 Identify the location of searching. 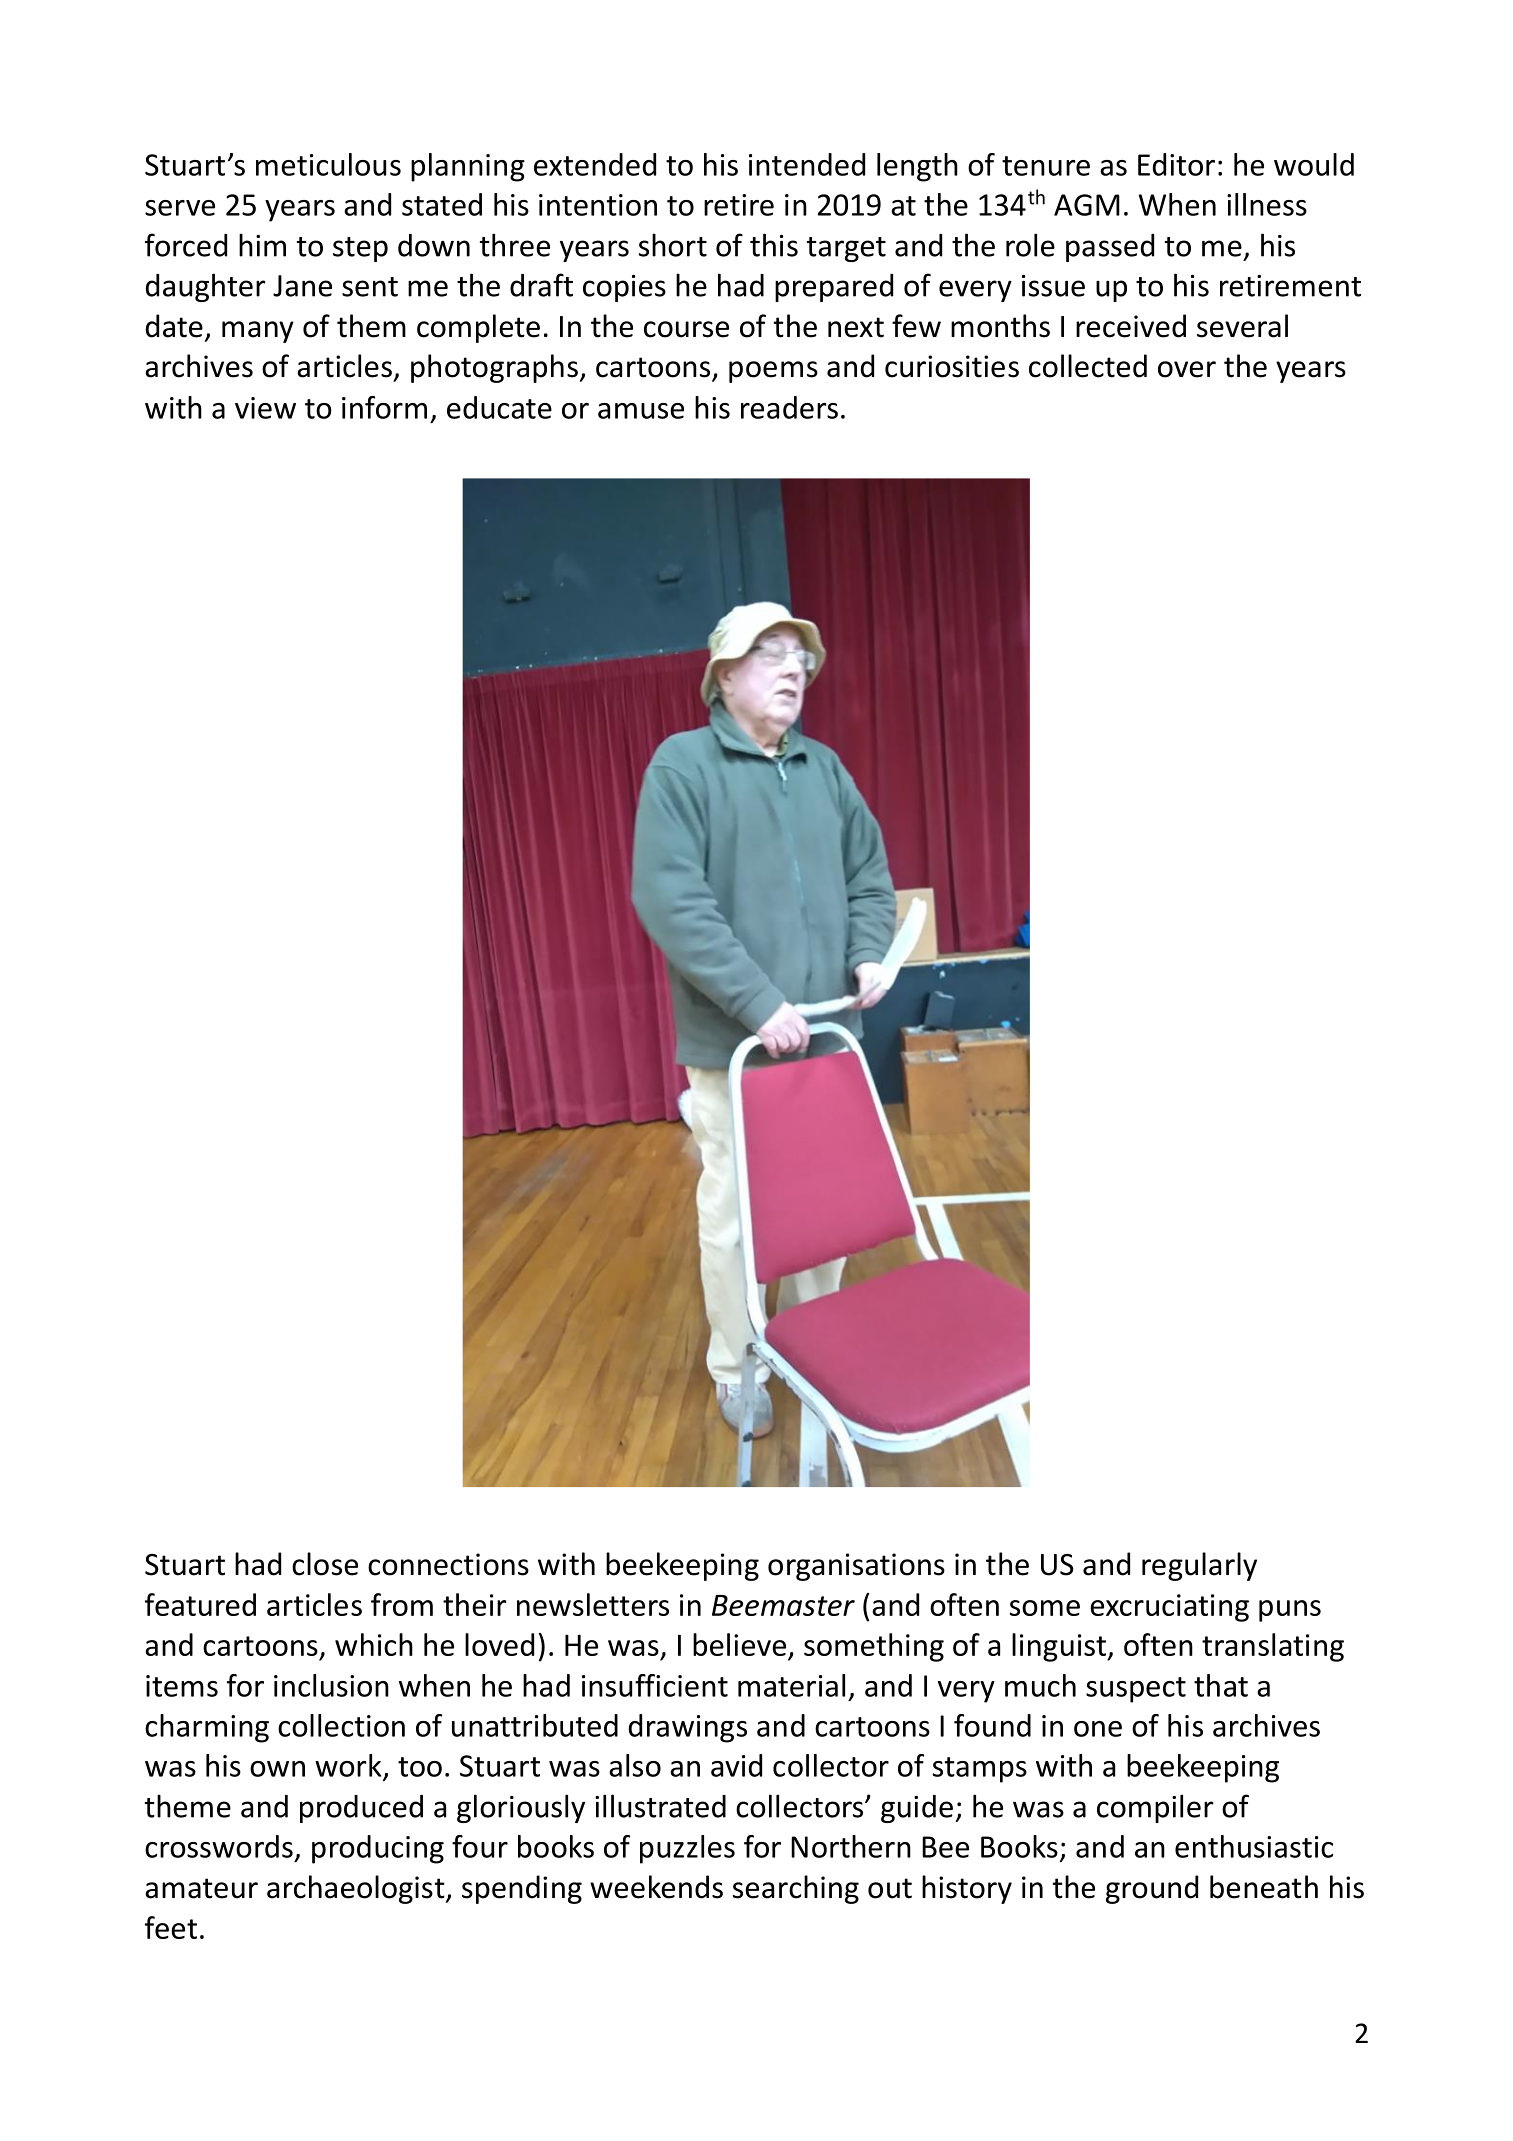
(796, 1889).
